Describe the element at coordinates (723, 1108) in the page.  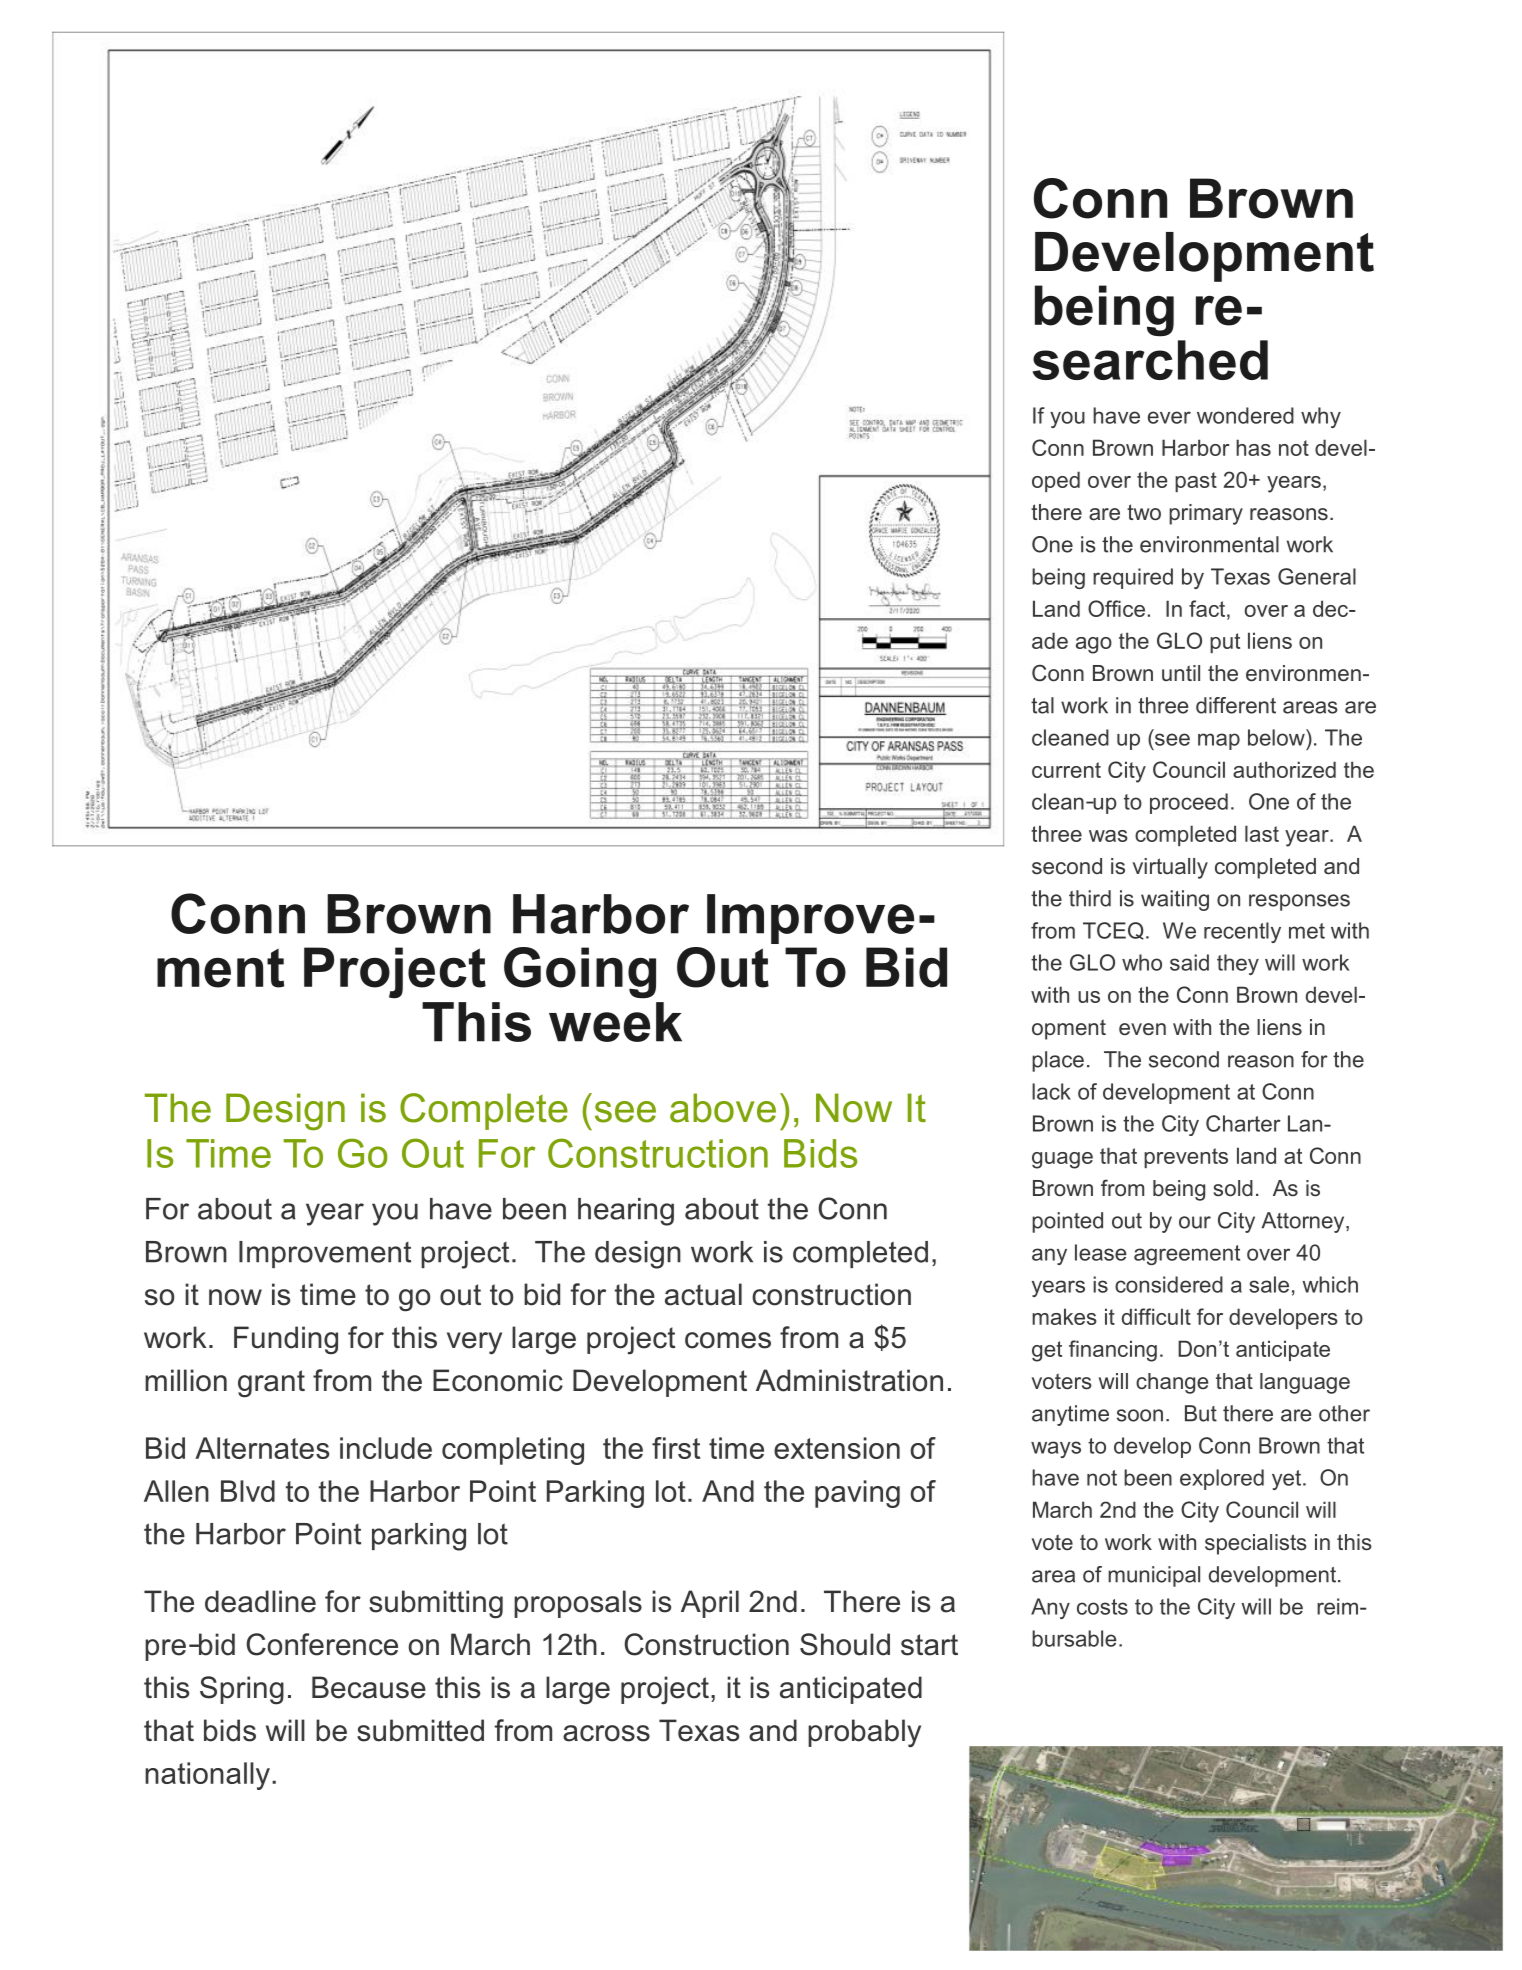
I see `above` at that location.
